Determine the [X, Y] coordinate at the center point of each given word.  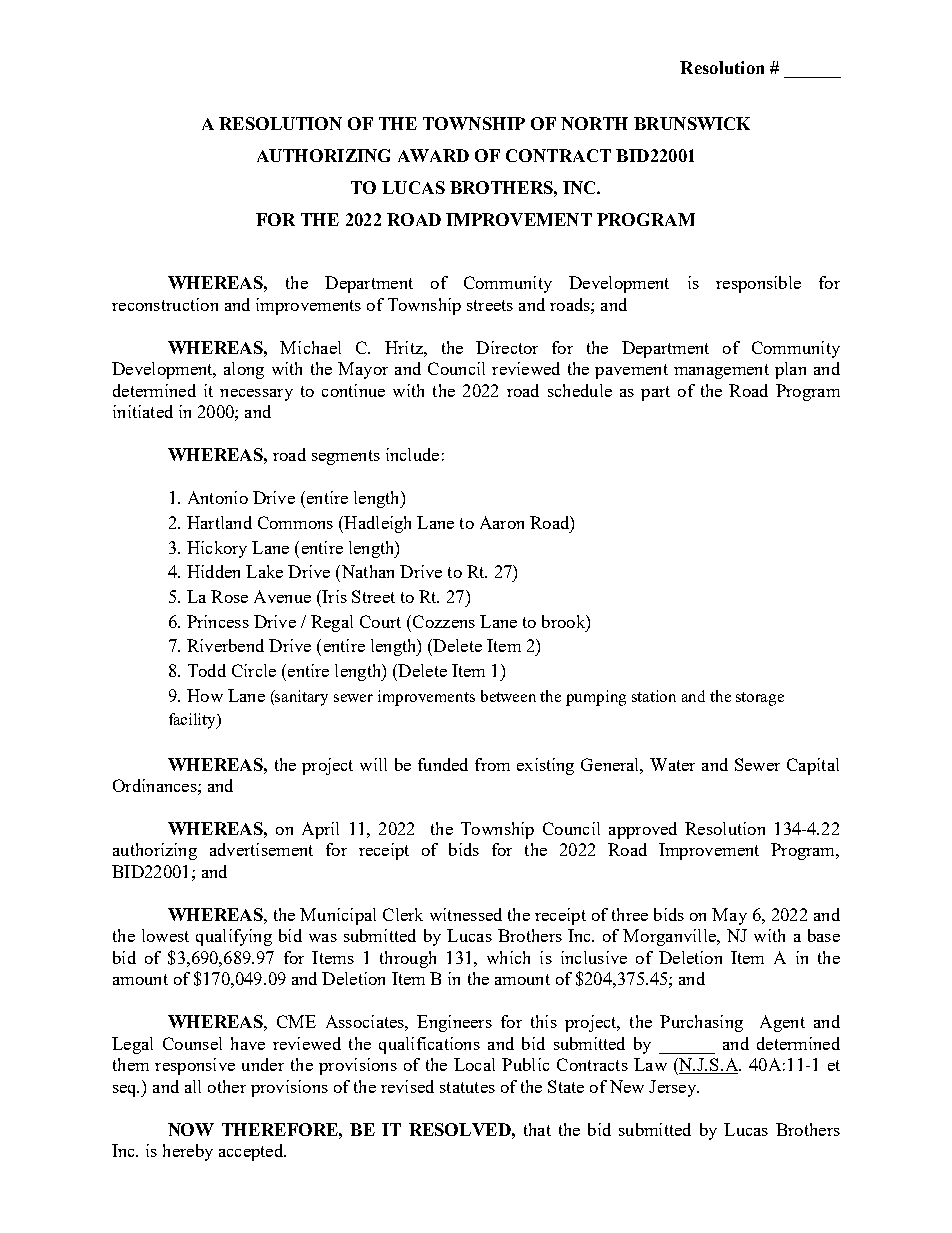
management [721, 371]
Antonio [218, 497]
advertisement [261, 849]
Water [672, 764]
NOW [191, 1129]
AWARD [433, 155]
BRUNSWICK [692, 123]
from [492, 764]
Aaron [502, 522]
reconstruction [165, 304]
